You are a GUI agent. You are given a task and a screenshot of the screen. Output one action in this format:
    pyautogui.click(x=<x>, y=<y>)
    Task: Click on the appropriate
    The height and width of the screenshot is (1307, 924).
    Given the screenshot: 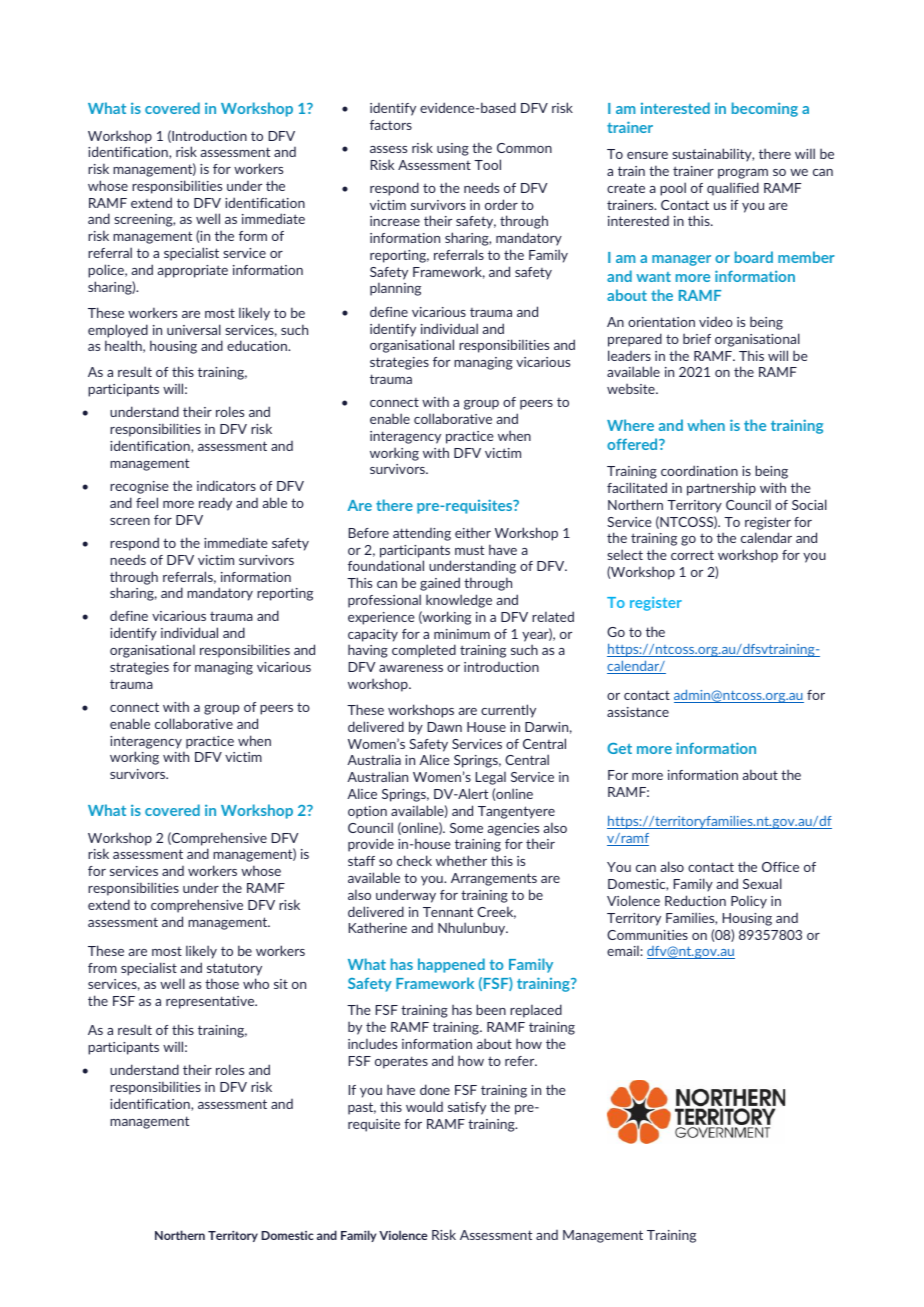 What is the action you would take?
    pyautogui.click(x=192, y=271)
